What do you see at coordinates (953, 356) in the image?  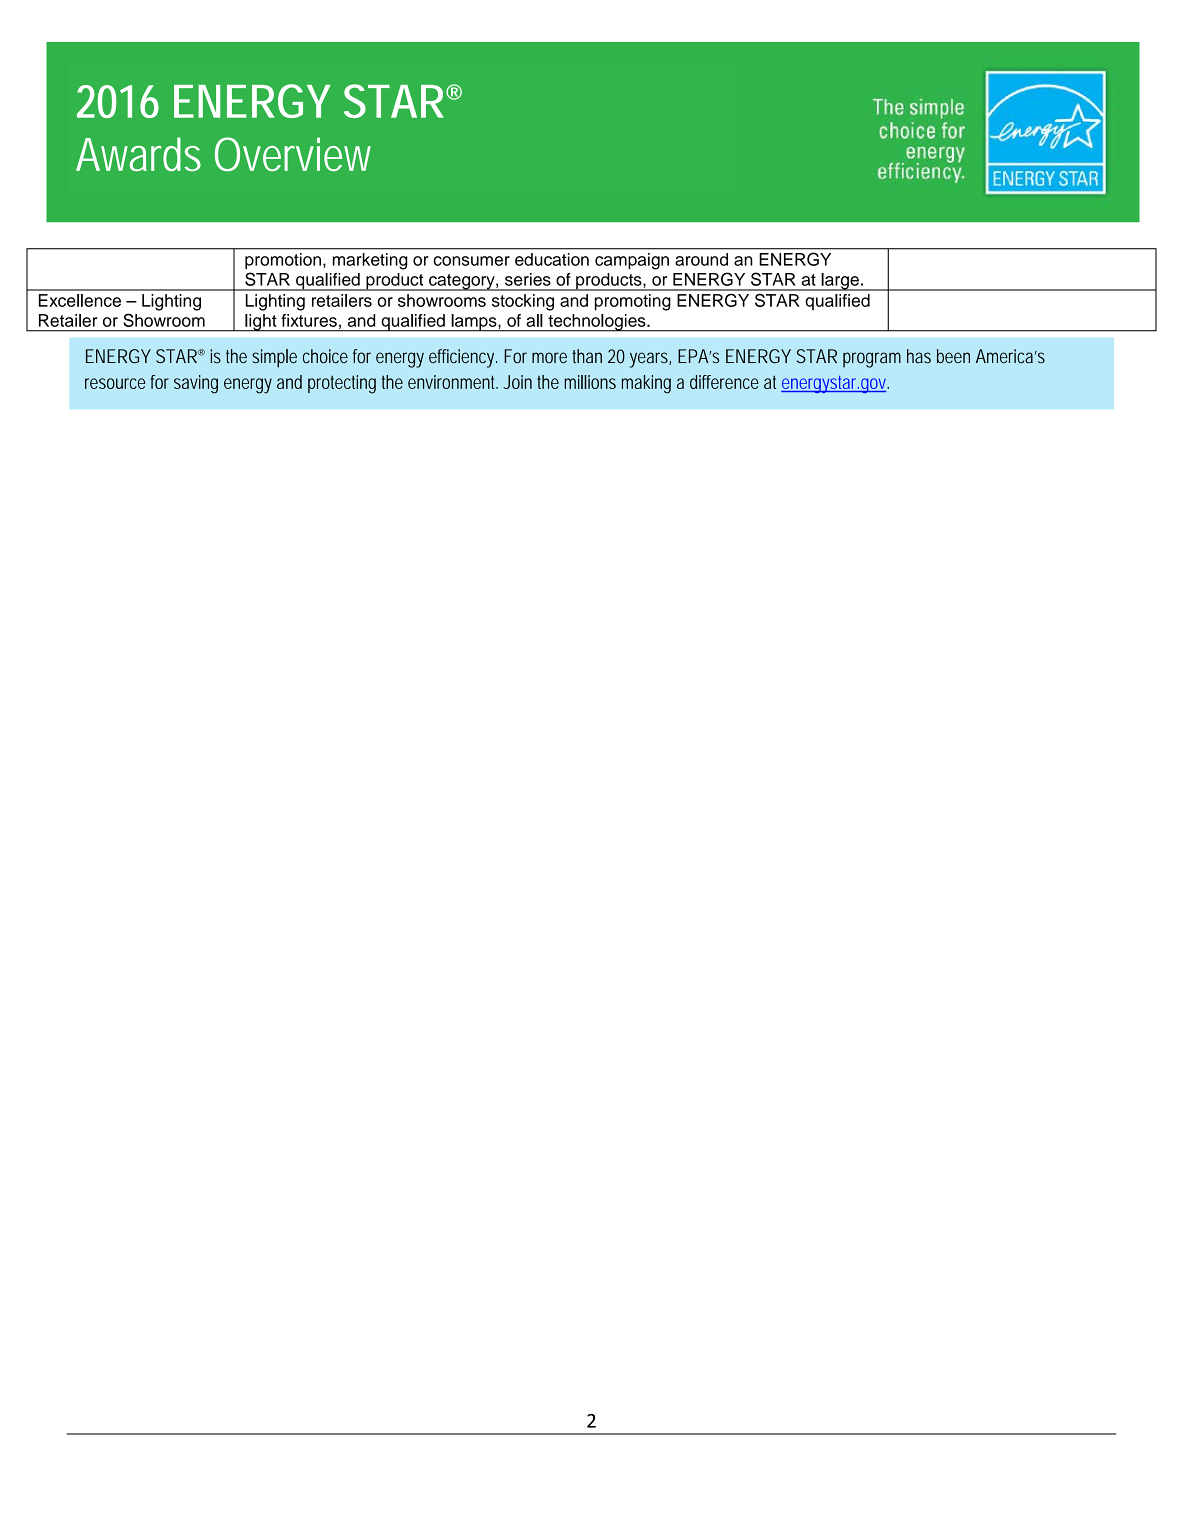 I see `been` at bounding box center [953, 356].
